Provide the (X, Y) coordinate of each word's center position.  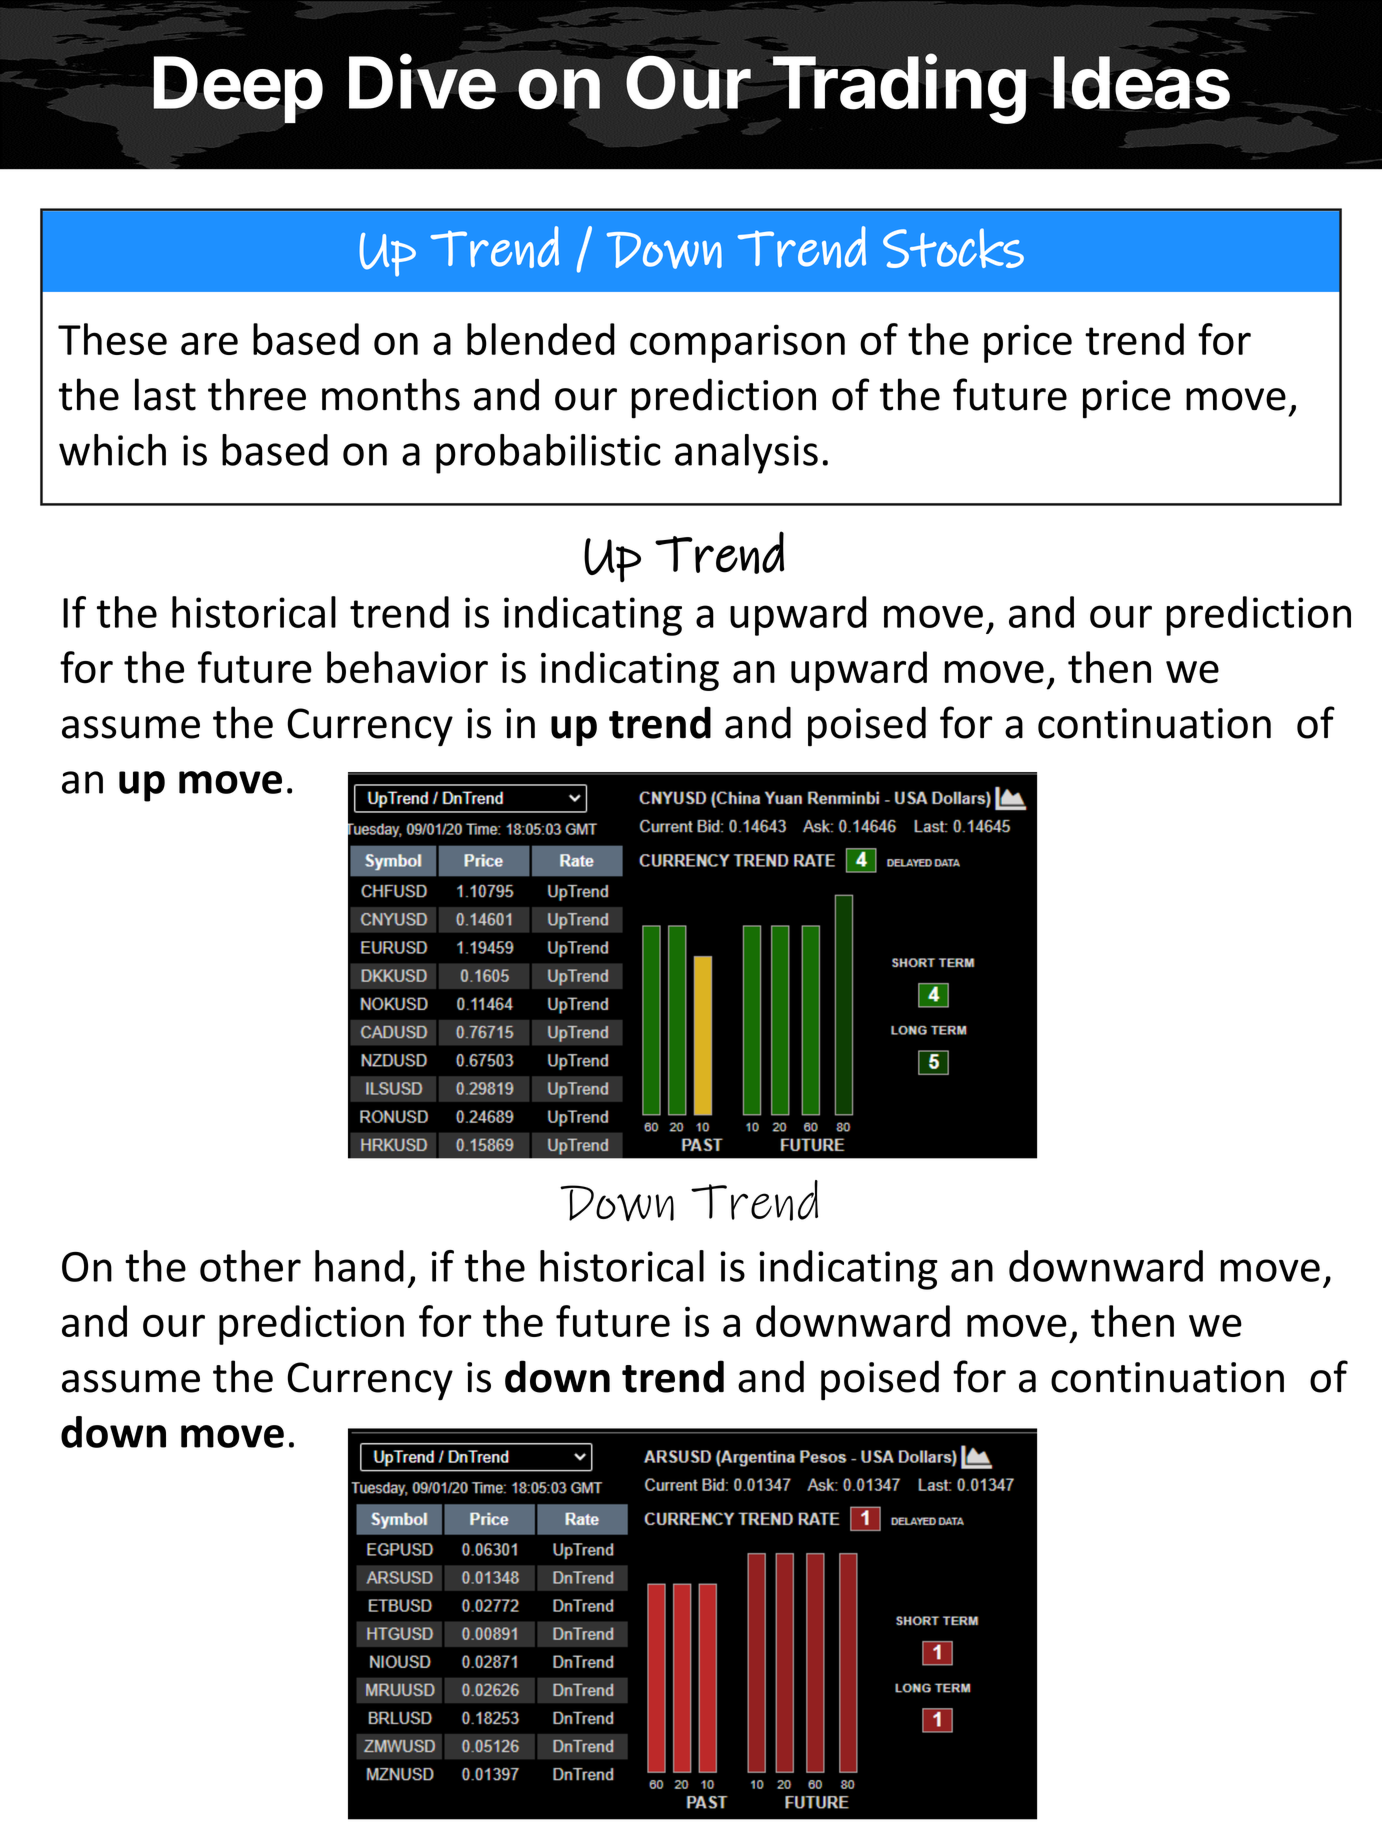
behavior (407, 667)
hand (359, 1266)
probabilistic (548, 454)
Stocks (953, 248)
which (112, 450)
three (257, 394)
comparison (737, 343)
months (391, 394)
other (250, 1266)
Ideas (1141, 83)
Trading (899, 89)
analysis (746, 454)
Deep (238, 89)
